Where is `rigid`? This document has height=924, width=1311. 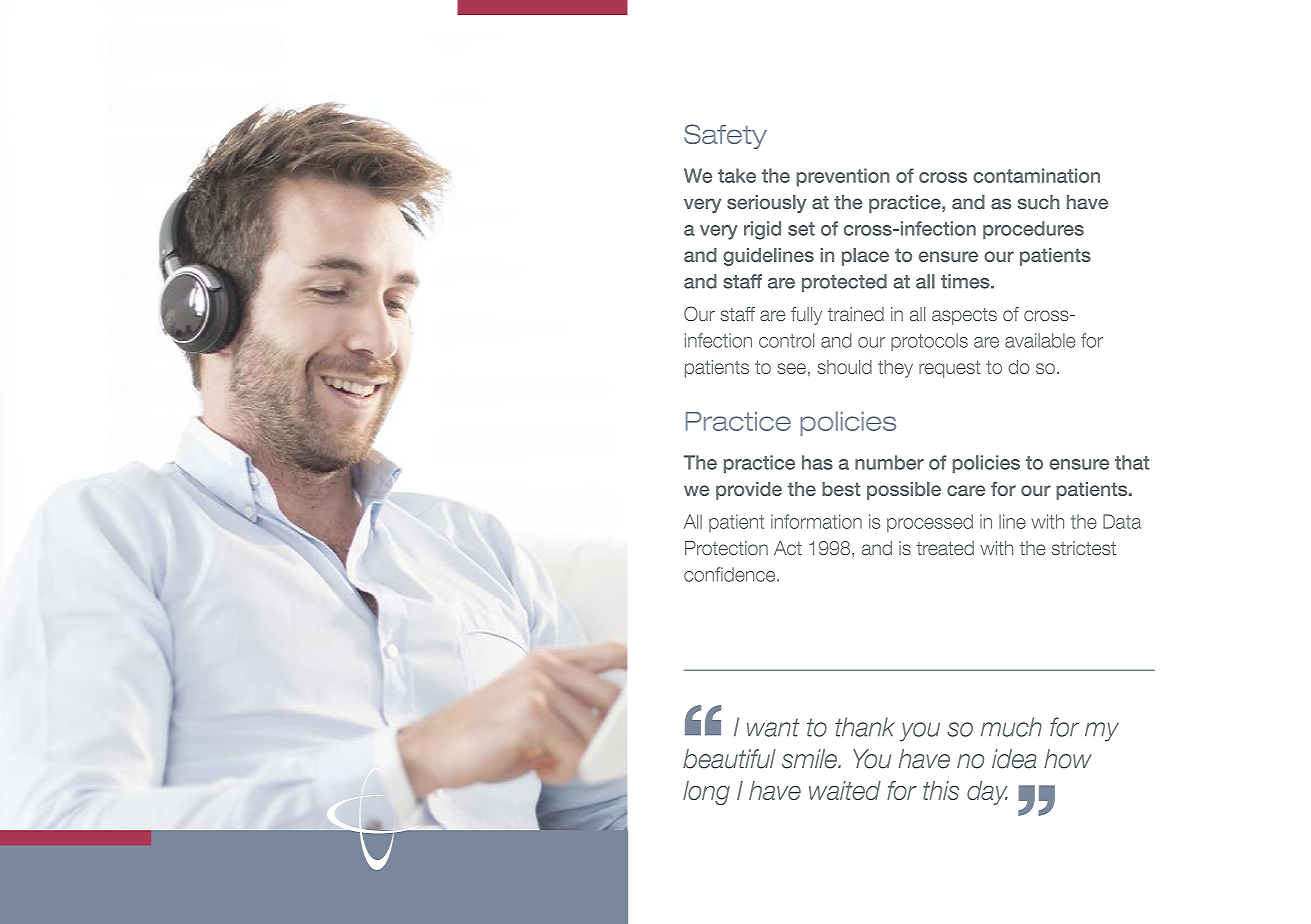 rigid is located at coordinates (762, 230).
